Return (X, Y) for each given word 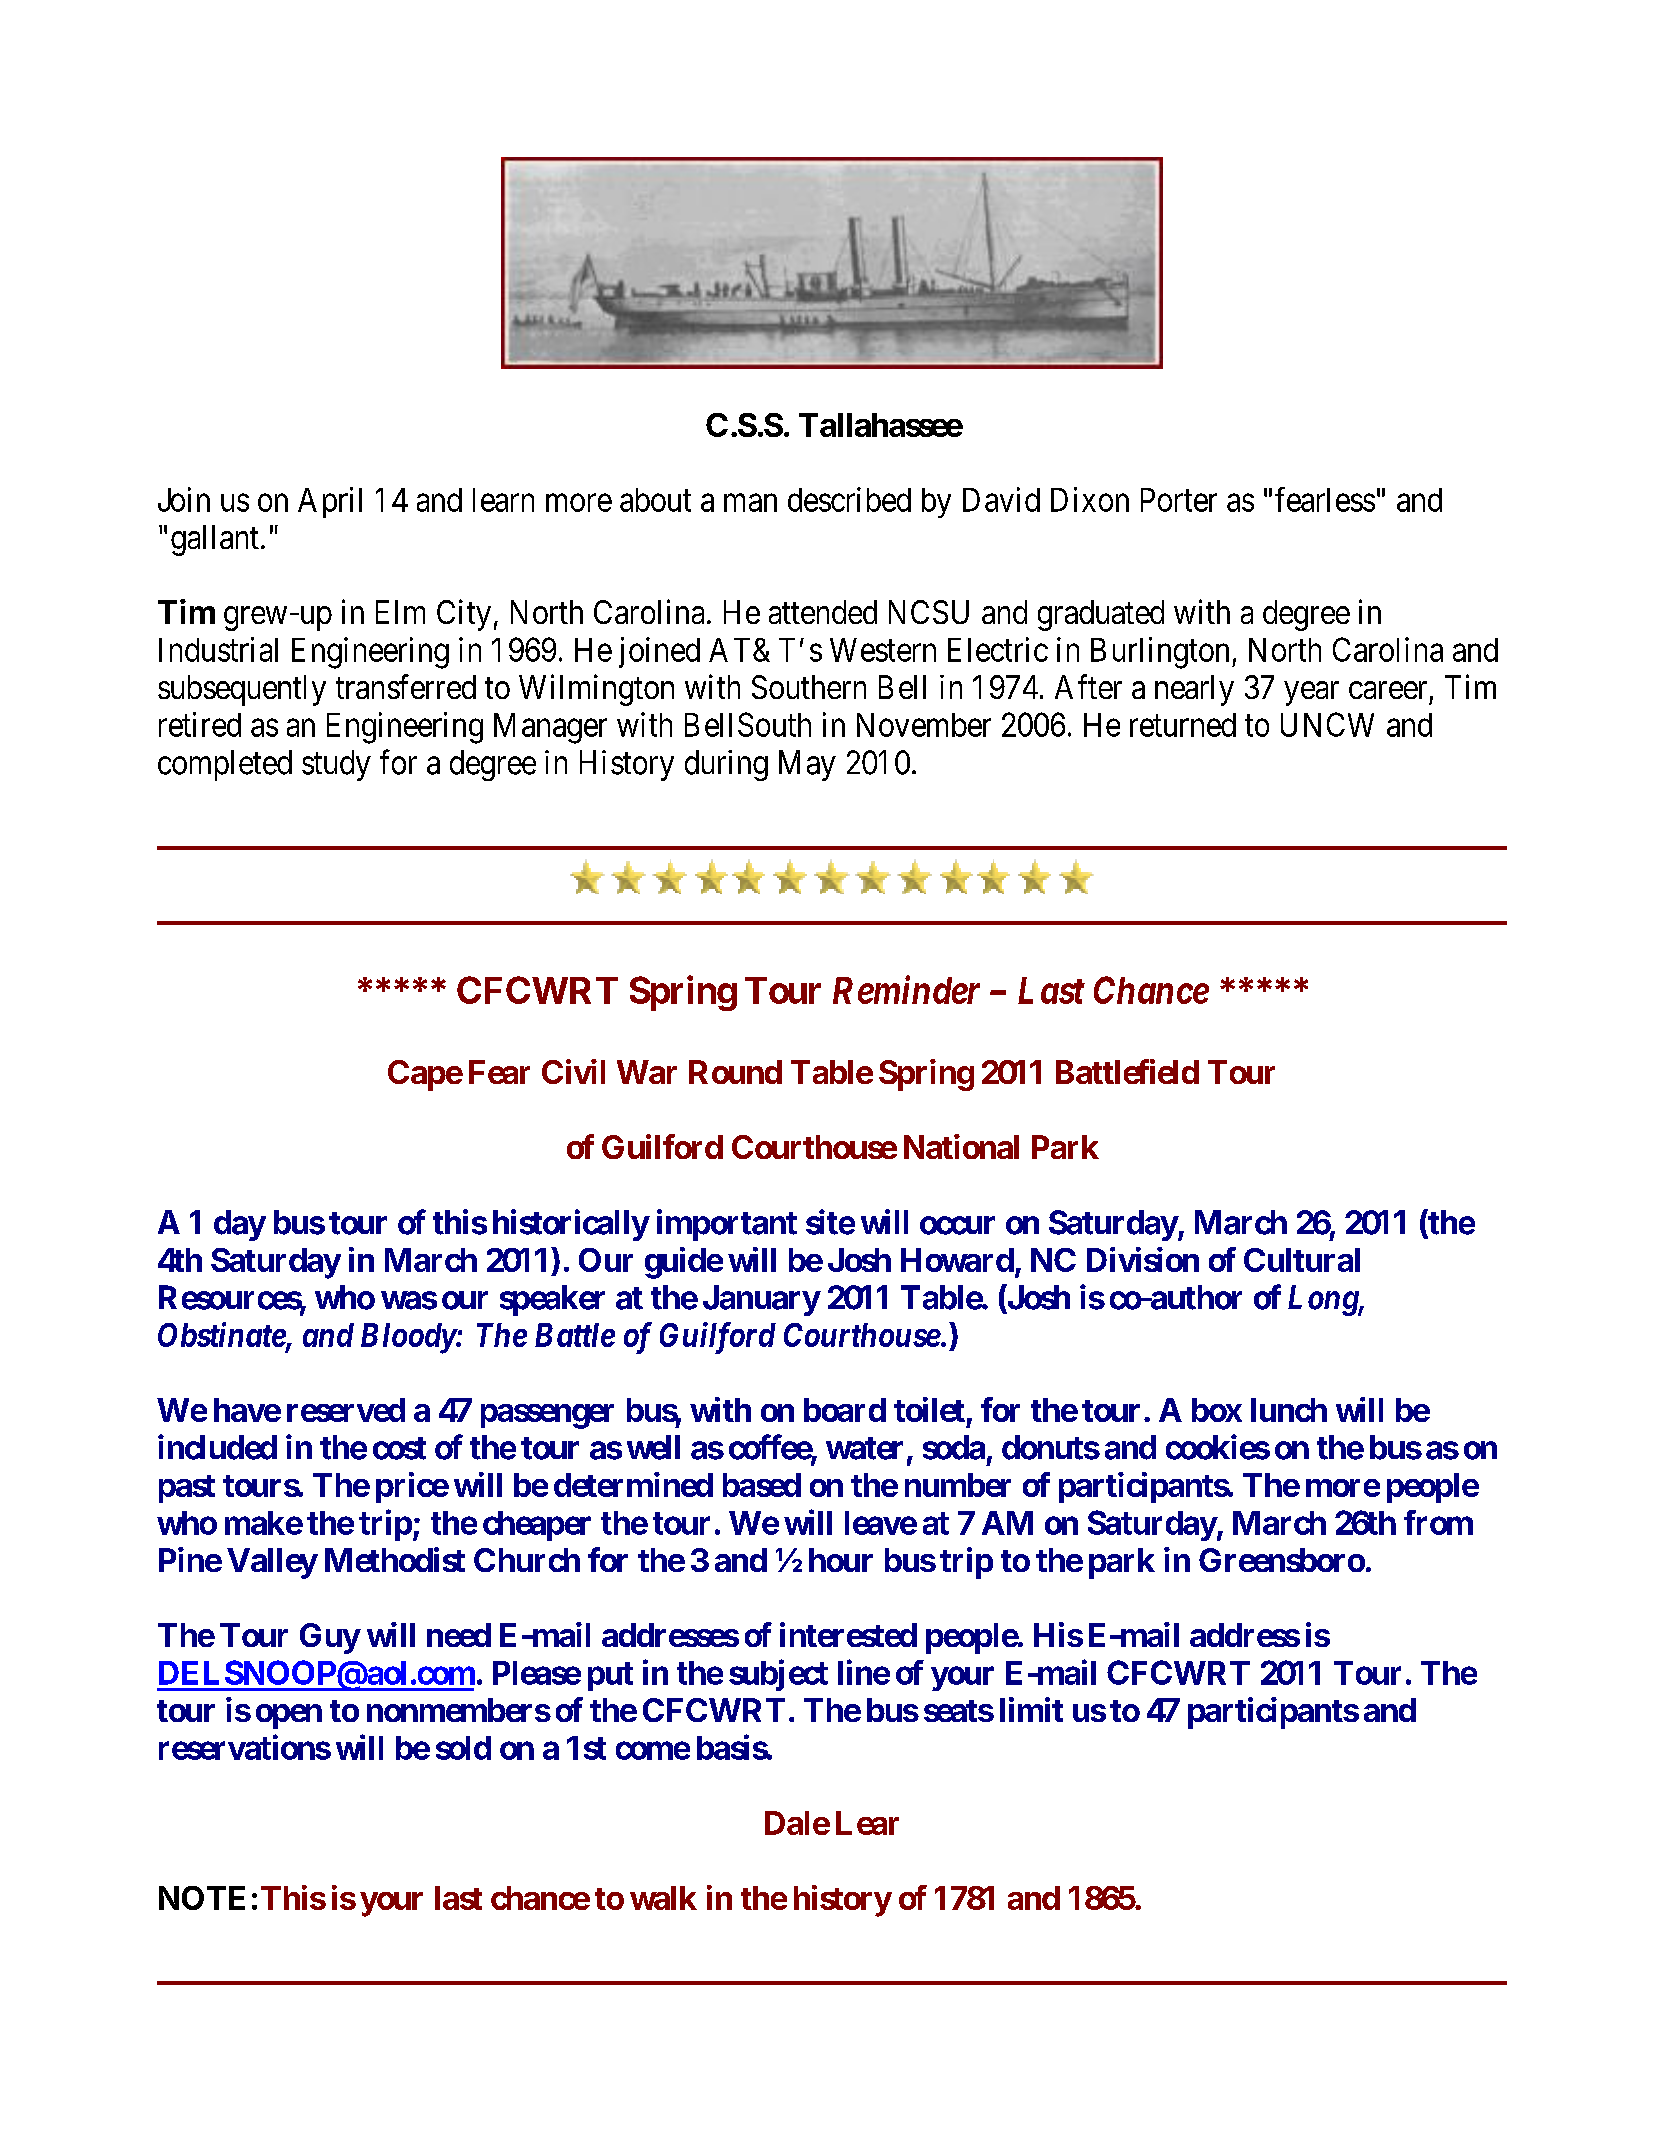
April (330, 502)
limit (1031, 1709)
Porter (1179, 500)
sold (463, 1748)
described (849, 499)
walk (663, 1898)
